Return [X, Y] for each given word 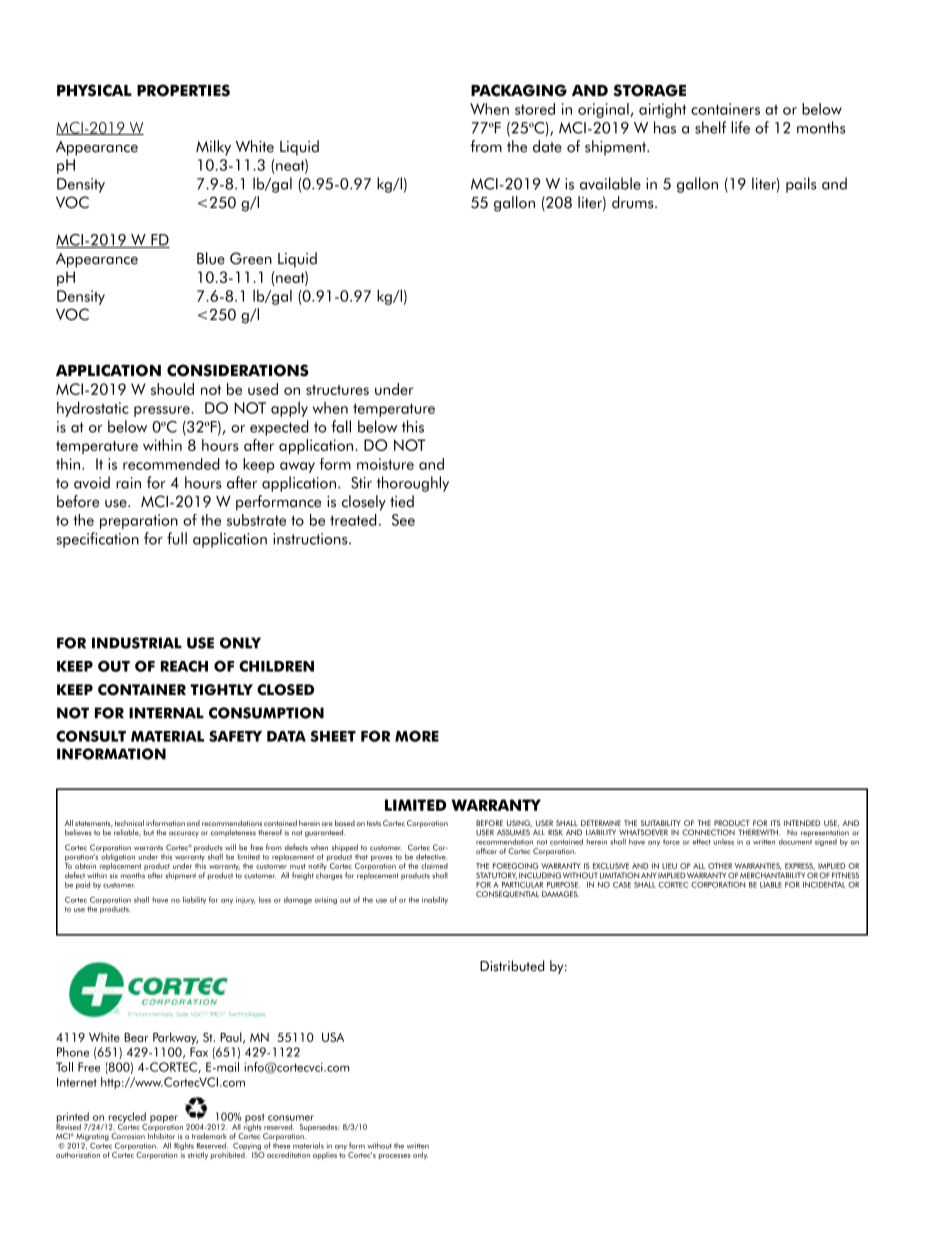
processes [395, 1157]
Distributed [512, 966]
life [740, 127]
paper [164, 1120]
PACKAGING [519, 90]
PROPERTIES [183, 90]
